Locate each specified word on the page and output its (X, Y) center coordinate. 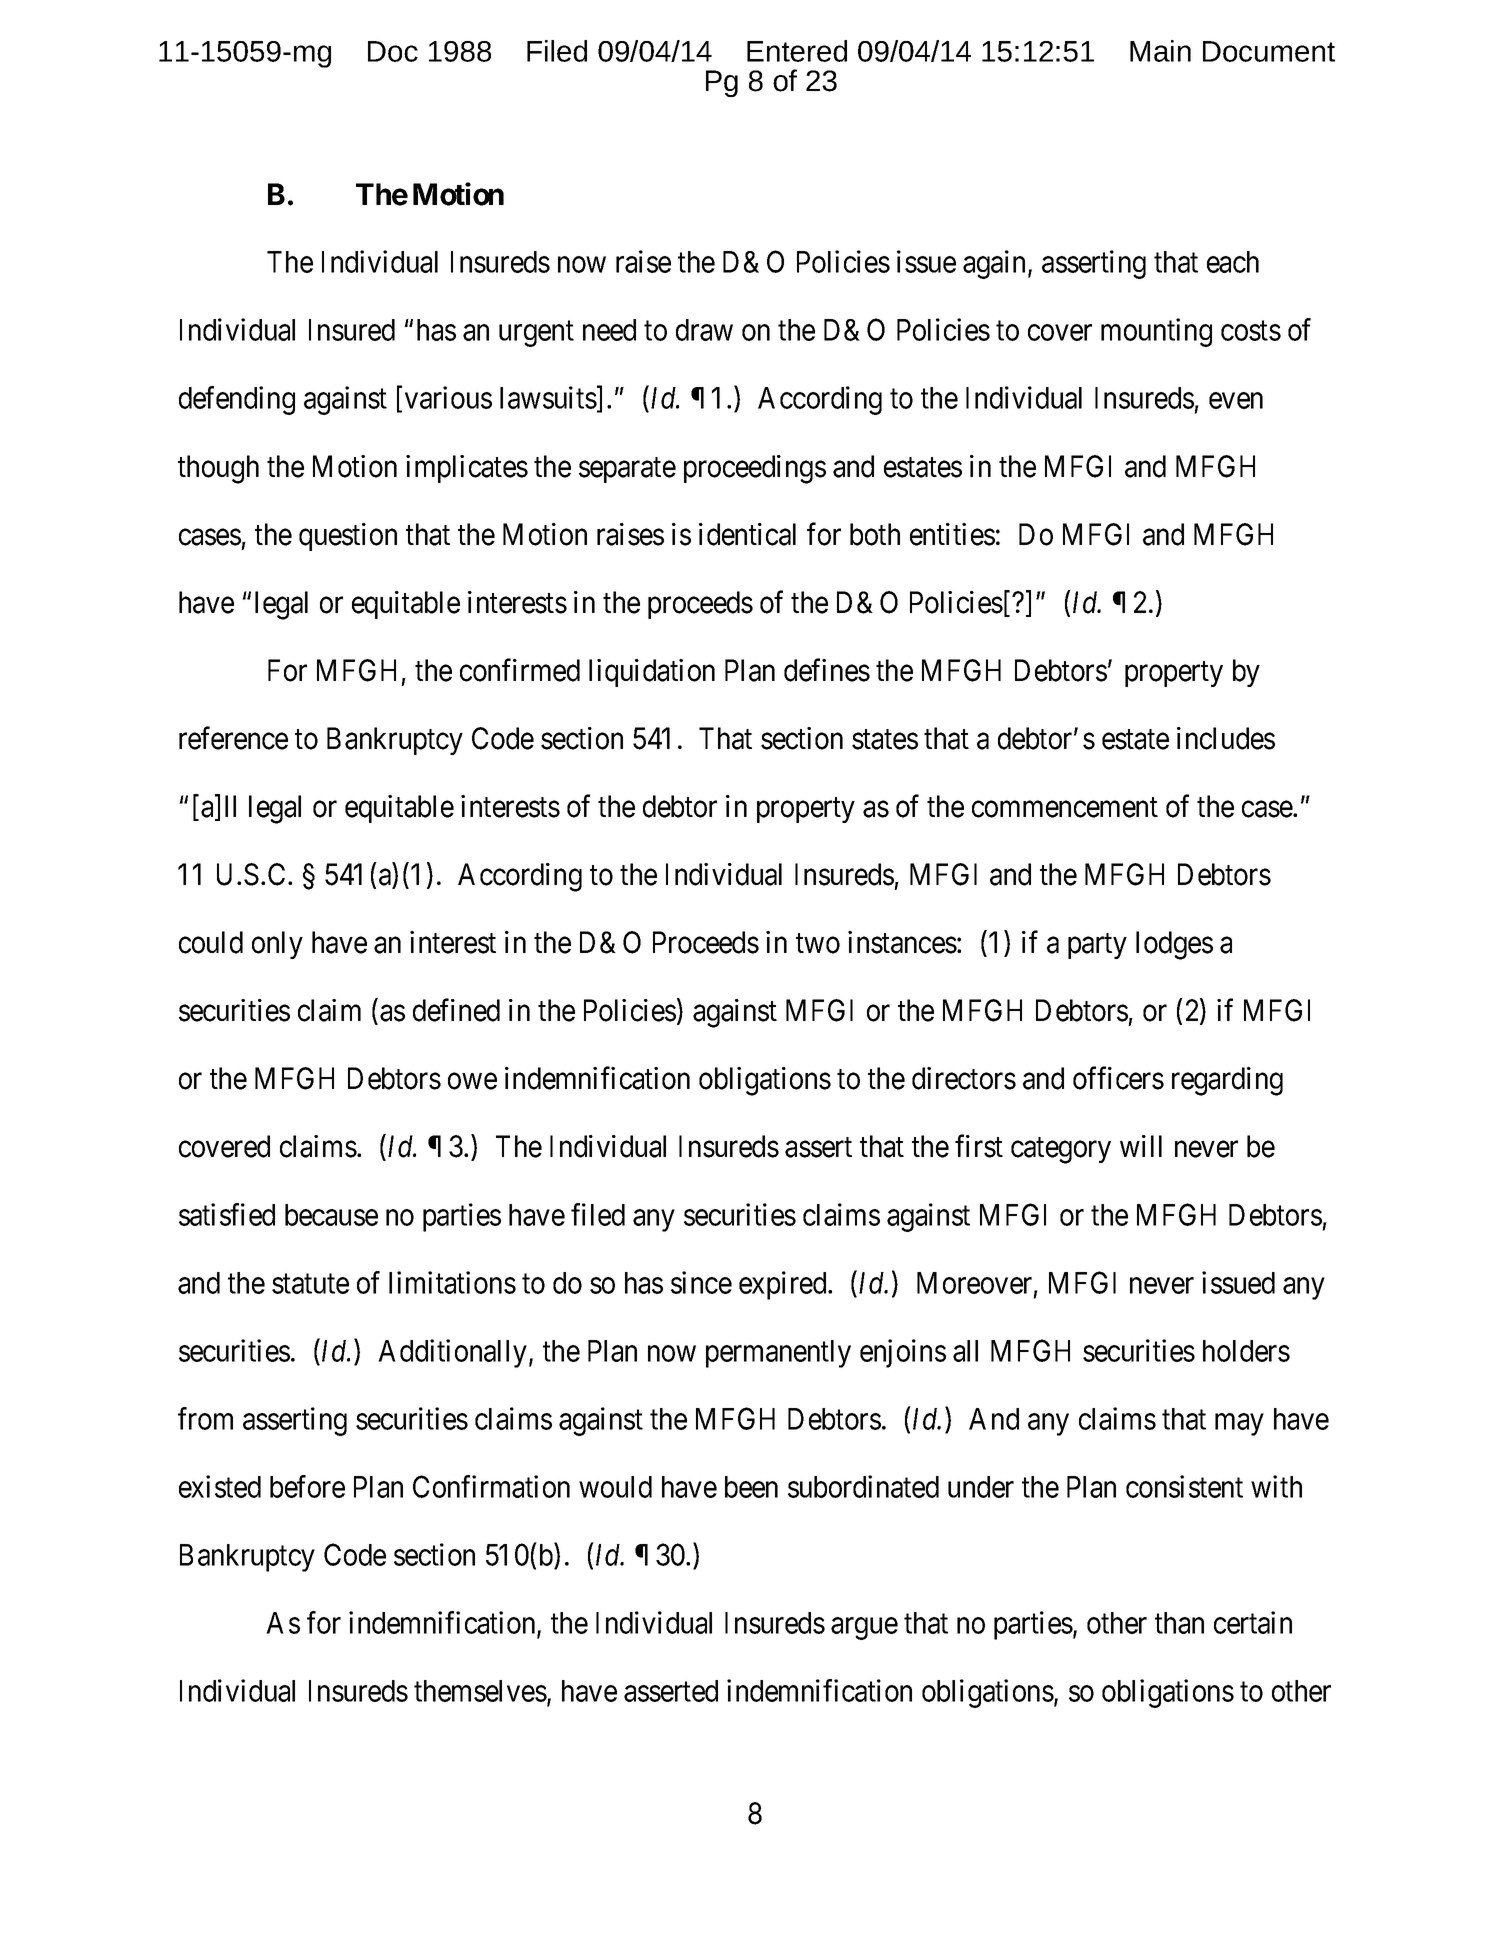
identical (747, 534)
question (348, 537)
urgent (536, 334)
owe (472, 1081)
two (818, 944)
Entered (797, 51)
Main (1160, 51)
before (307, 1486)
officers (1118, 1078)
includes (1226, 738)
